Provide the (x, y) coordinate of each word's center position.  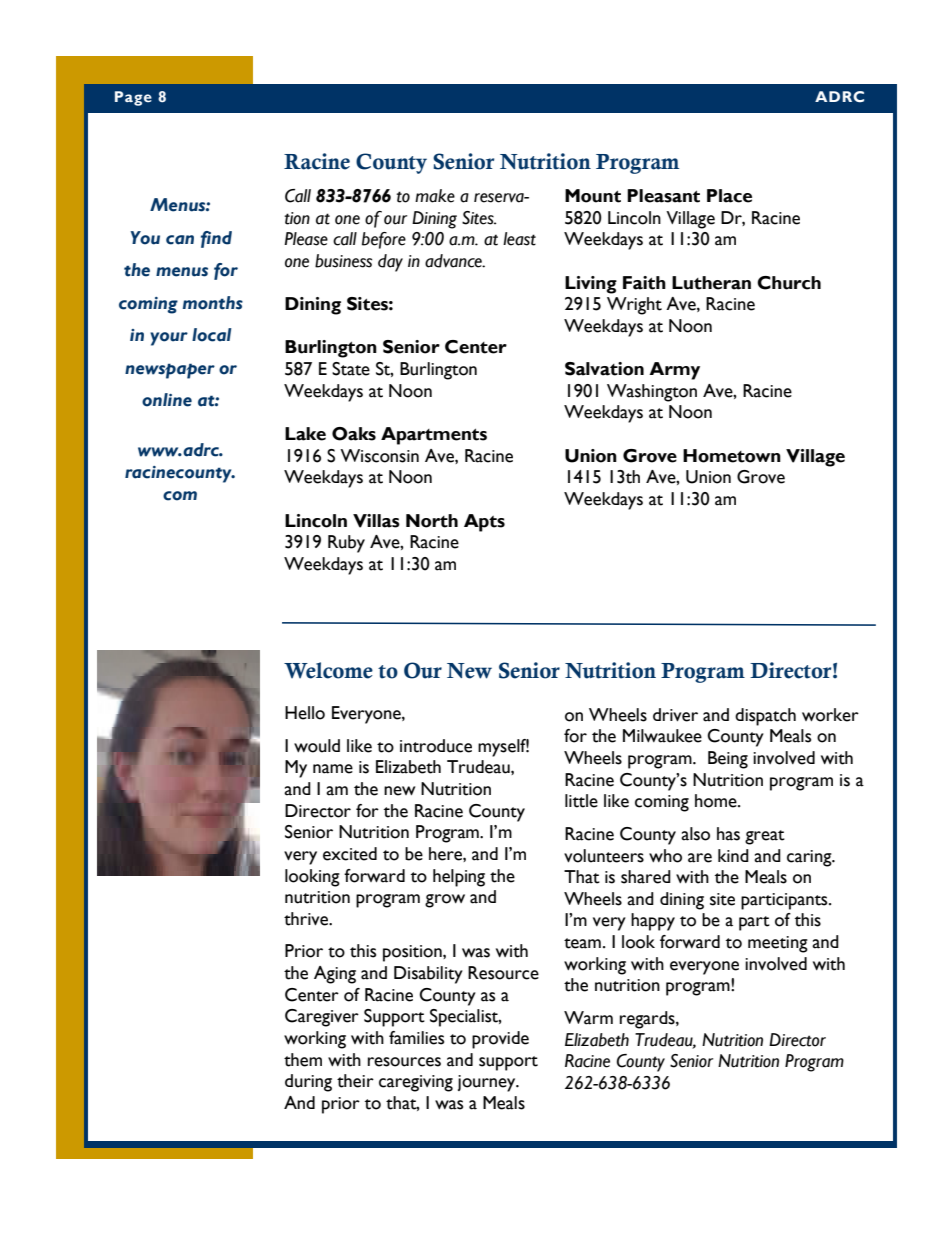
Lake (305, 434)
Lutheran (711, 283)
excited (350, 854)
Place (729, 196)
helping (459, 878)
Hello (305, 713)
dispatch (765, 717)
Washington (652, 393)
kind (733, 855)
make (435, 196)
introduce (436, 746)
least (519, 239)
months (213, 303)
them (303, 1060)
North (432, 521)
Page (133, 98)
